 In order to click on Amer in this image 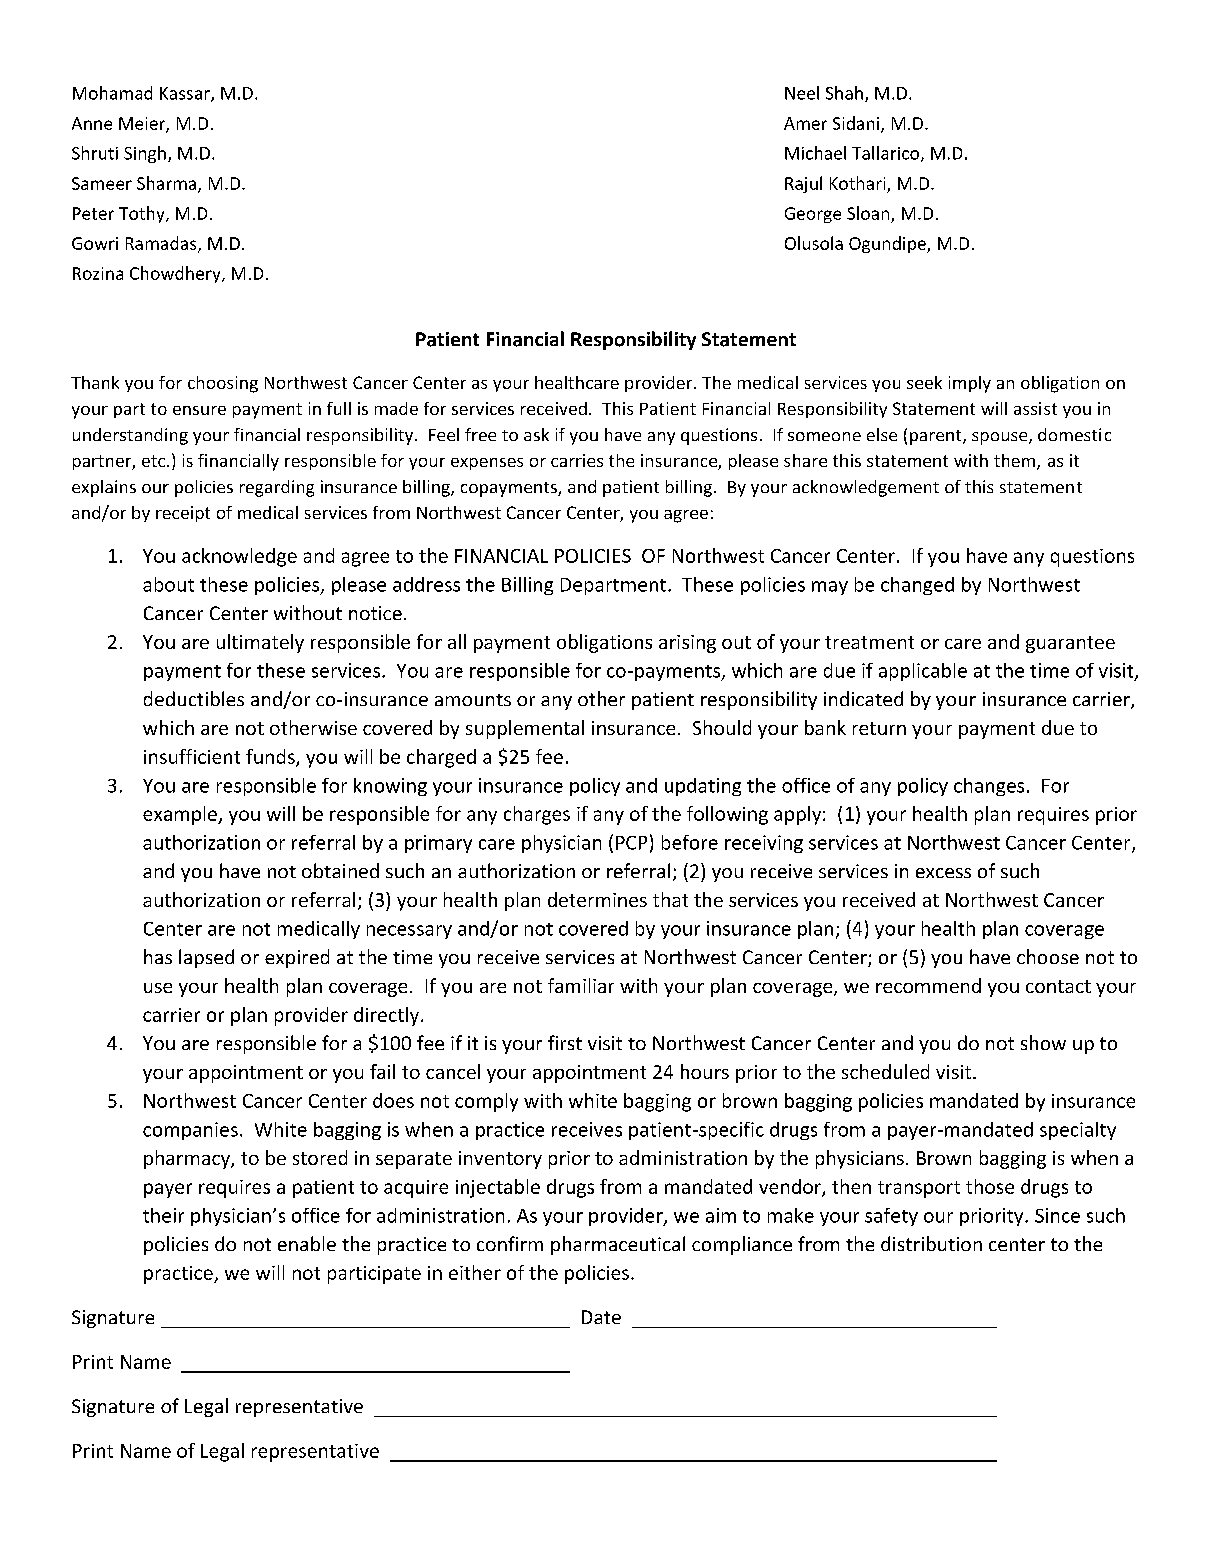, I will do `click(805, 123)`.
